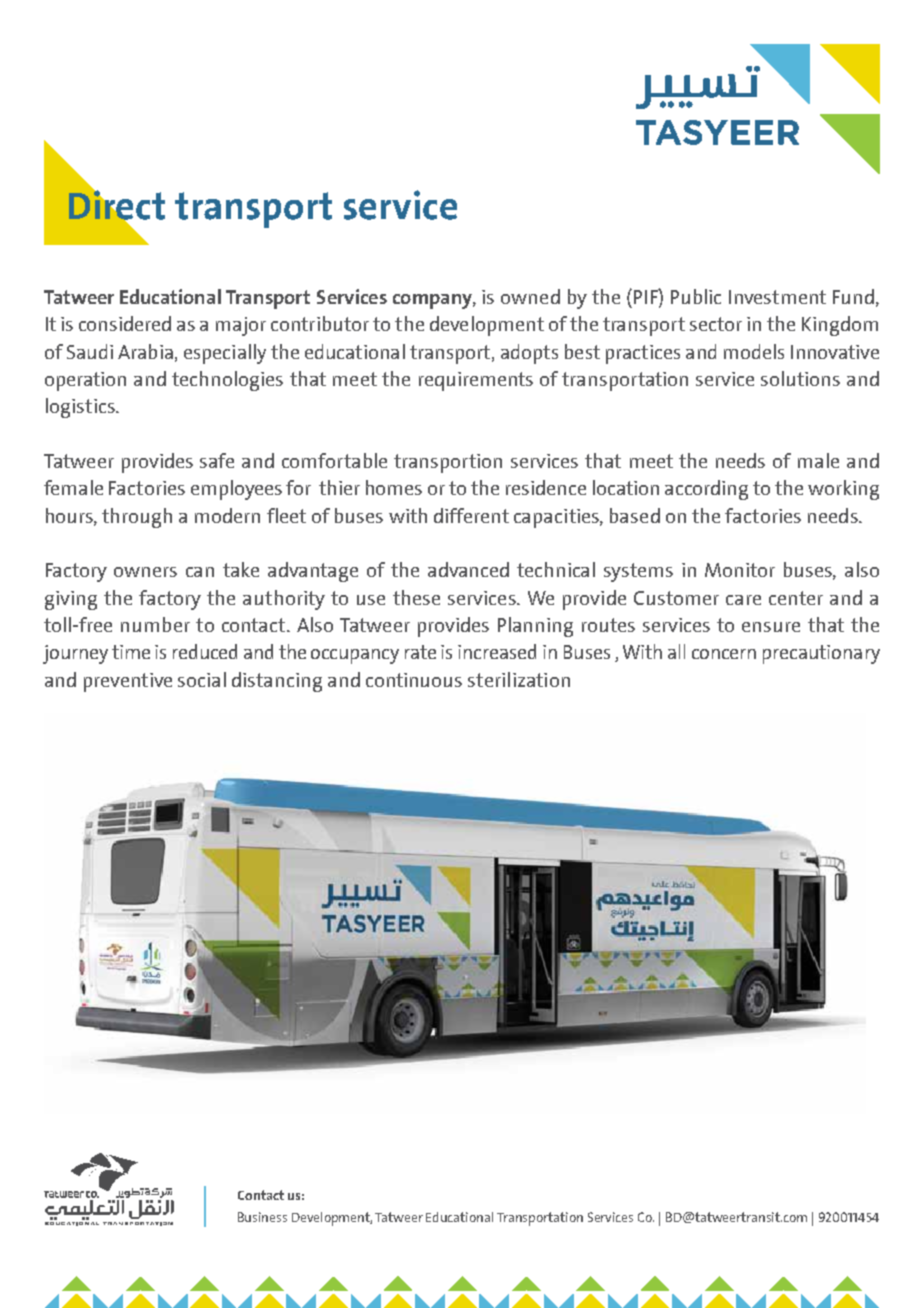 The width and height of the screenshot is (924, 1308). What do you see at coordinates (530, 296) in the screenshot?
I see `owned` at bounding box center [530, 296].
